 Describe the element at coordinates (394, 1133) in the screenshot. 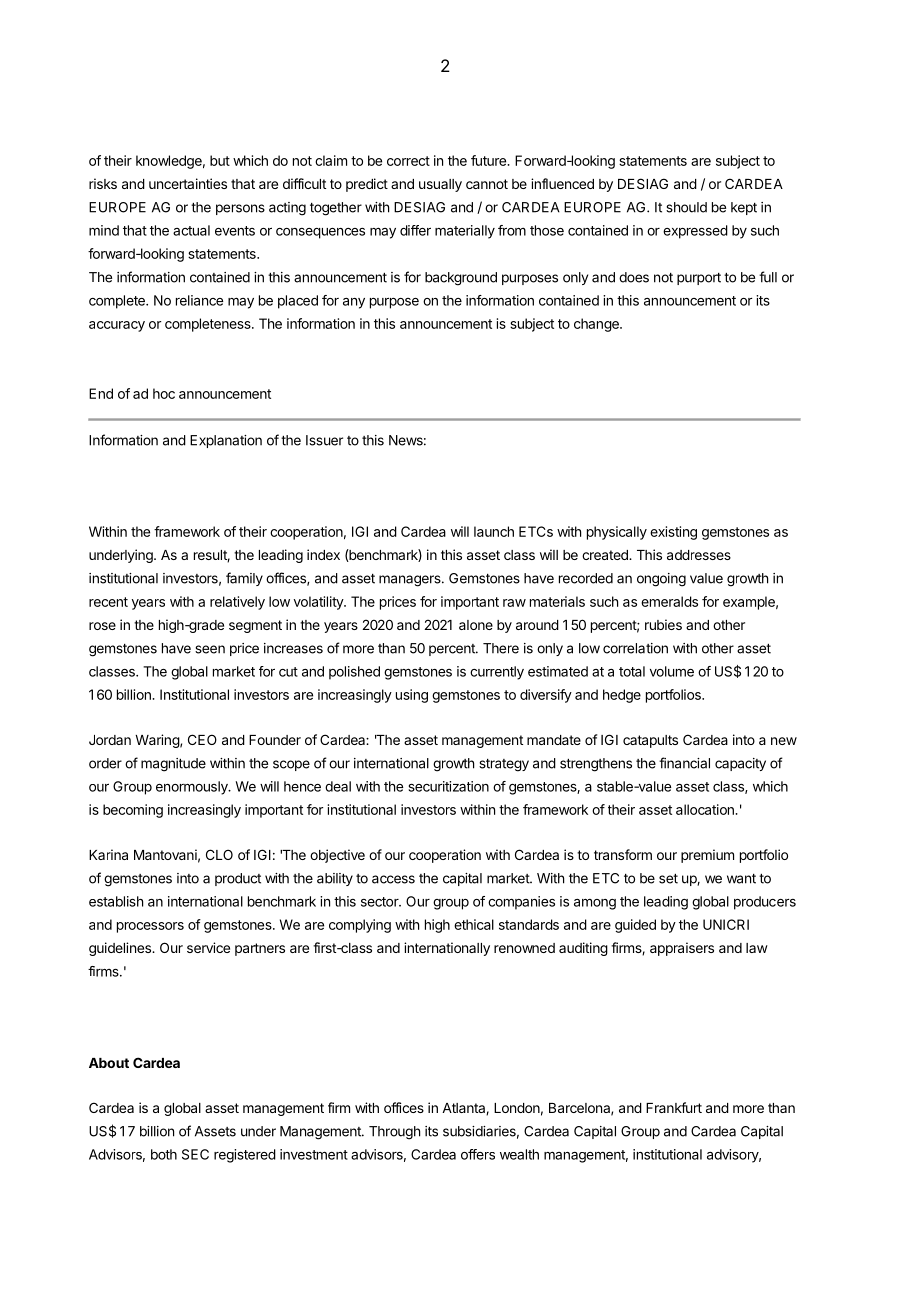

I see `Through` at that location.
